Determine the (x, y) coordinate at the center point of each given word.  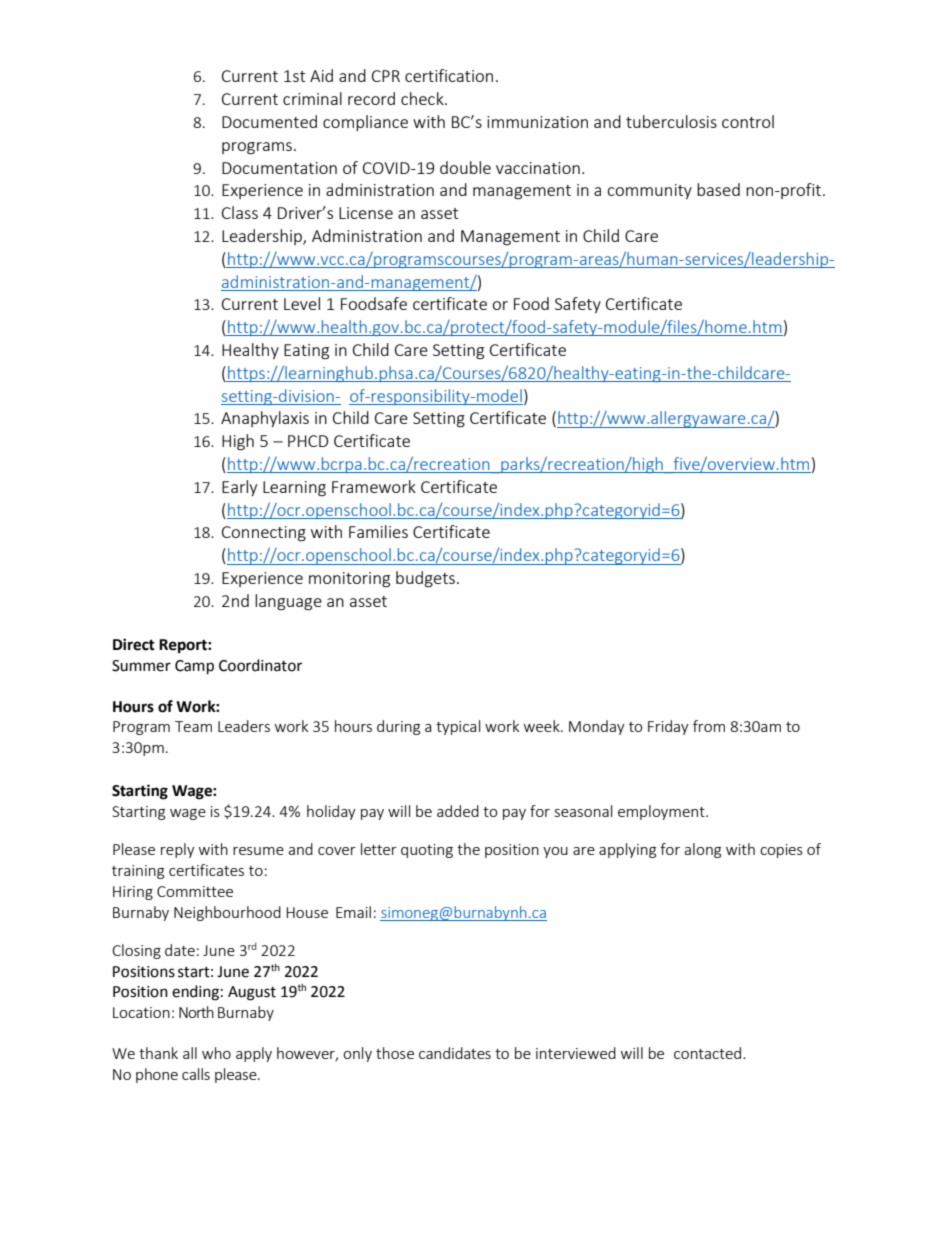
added (458, 811)
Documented (269, 121)
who (216, 1053)
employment (662, 812)
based (718, 189)
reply (178, 850)
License (366, 213)
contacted (709, 1053)
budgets (425, 579)
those (395, 1053)
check (423, 98)
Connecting (264, 534)
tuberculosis (671, 121)
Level (302, 303)
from (709, 726)
